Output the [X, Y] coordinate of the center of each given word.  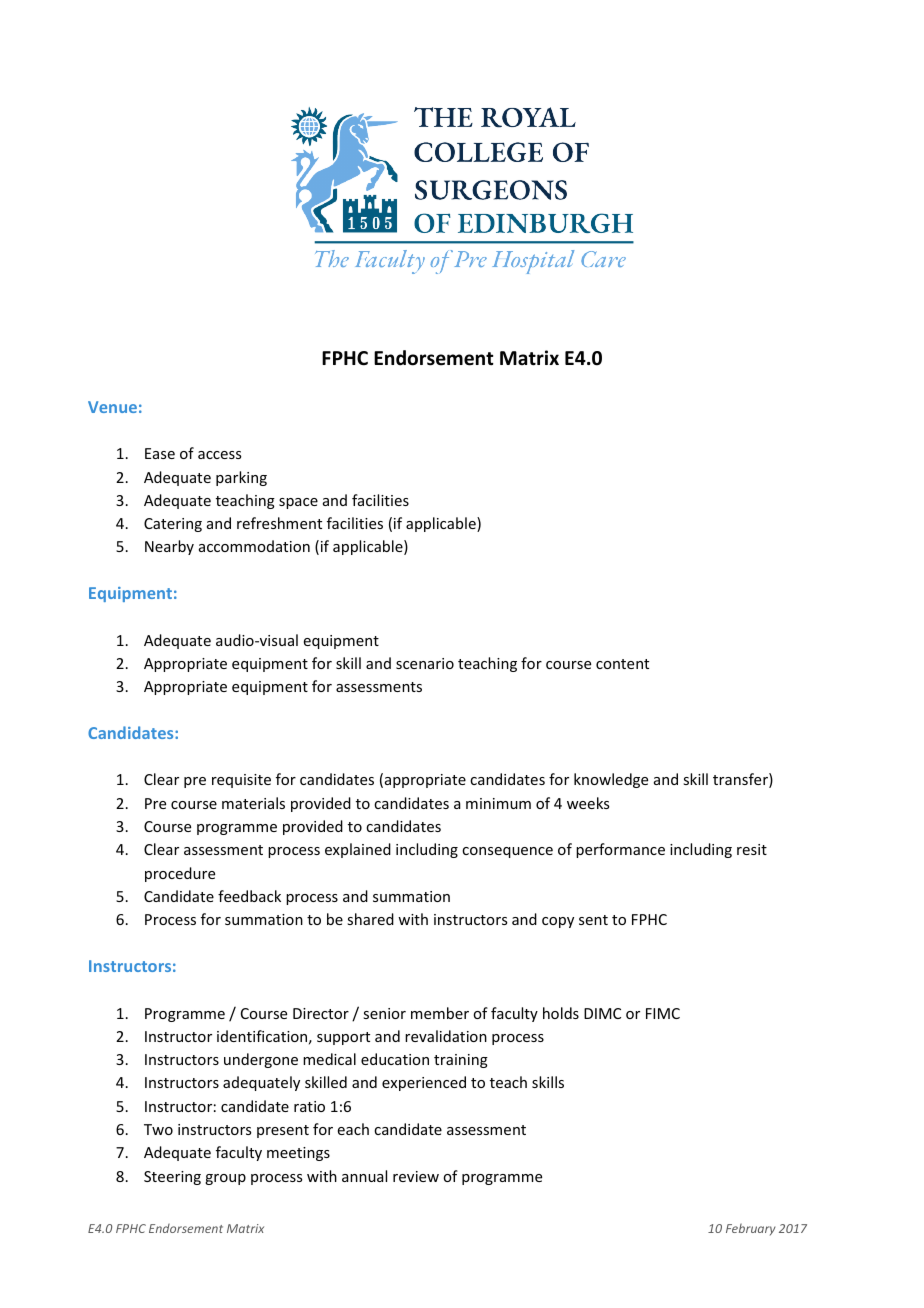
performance [620, 850]
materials [253, 803]
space [298, 503]
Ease [160, 453]
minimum [498, 803]
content [622, 664]
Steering [172, 1178]
